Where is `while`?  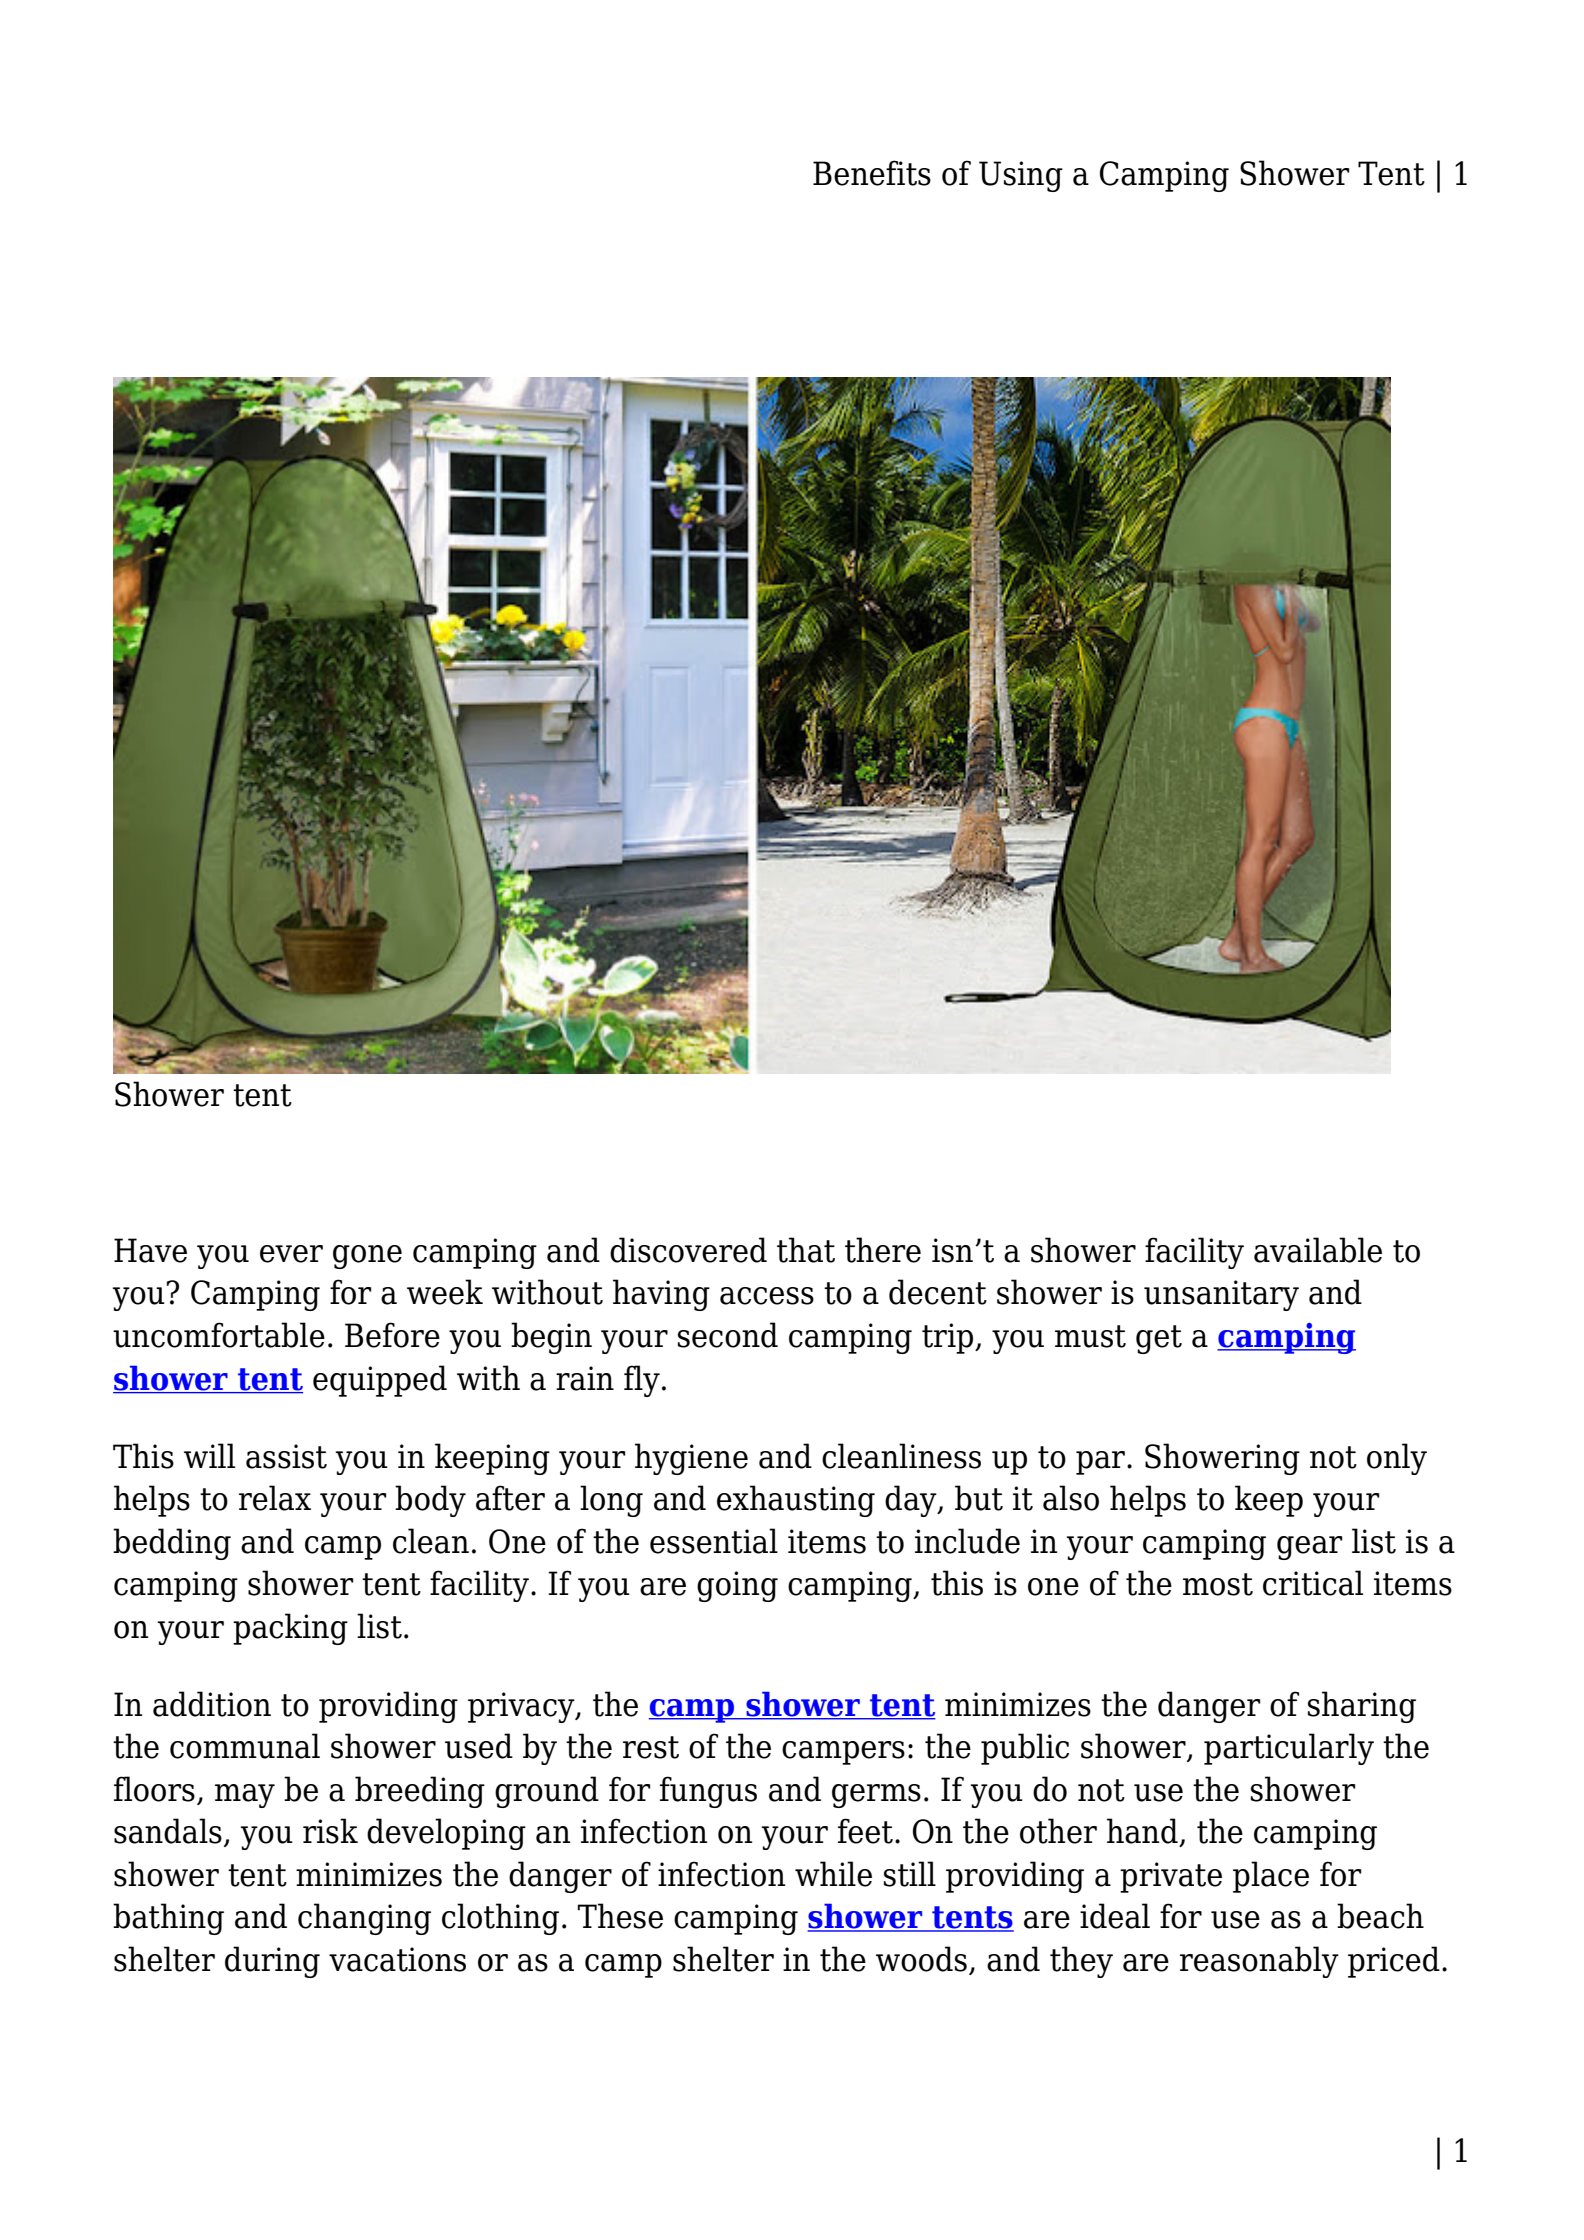 while is located at coordinates (833, 1874).
